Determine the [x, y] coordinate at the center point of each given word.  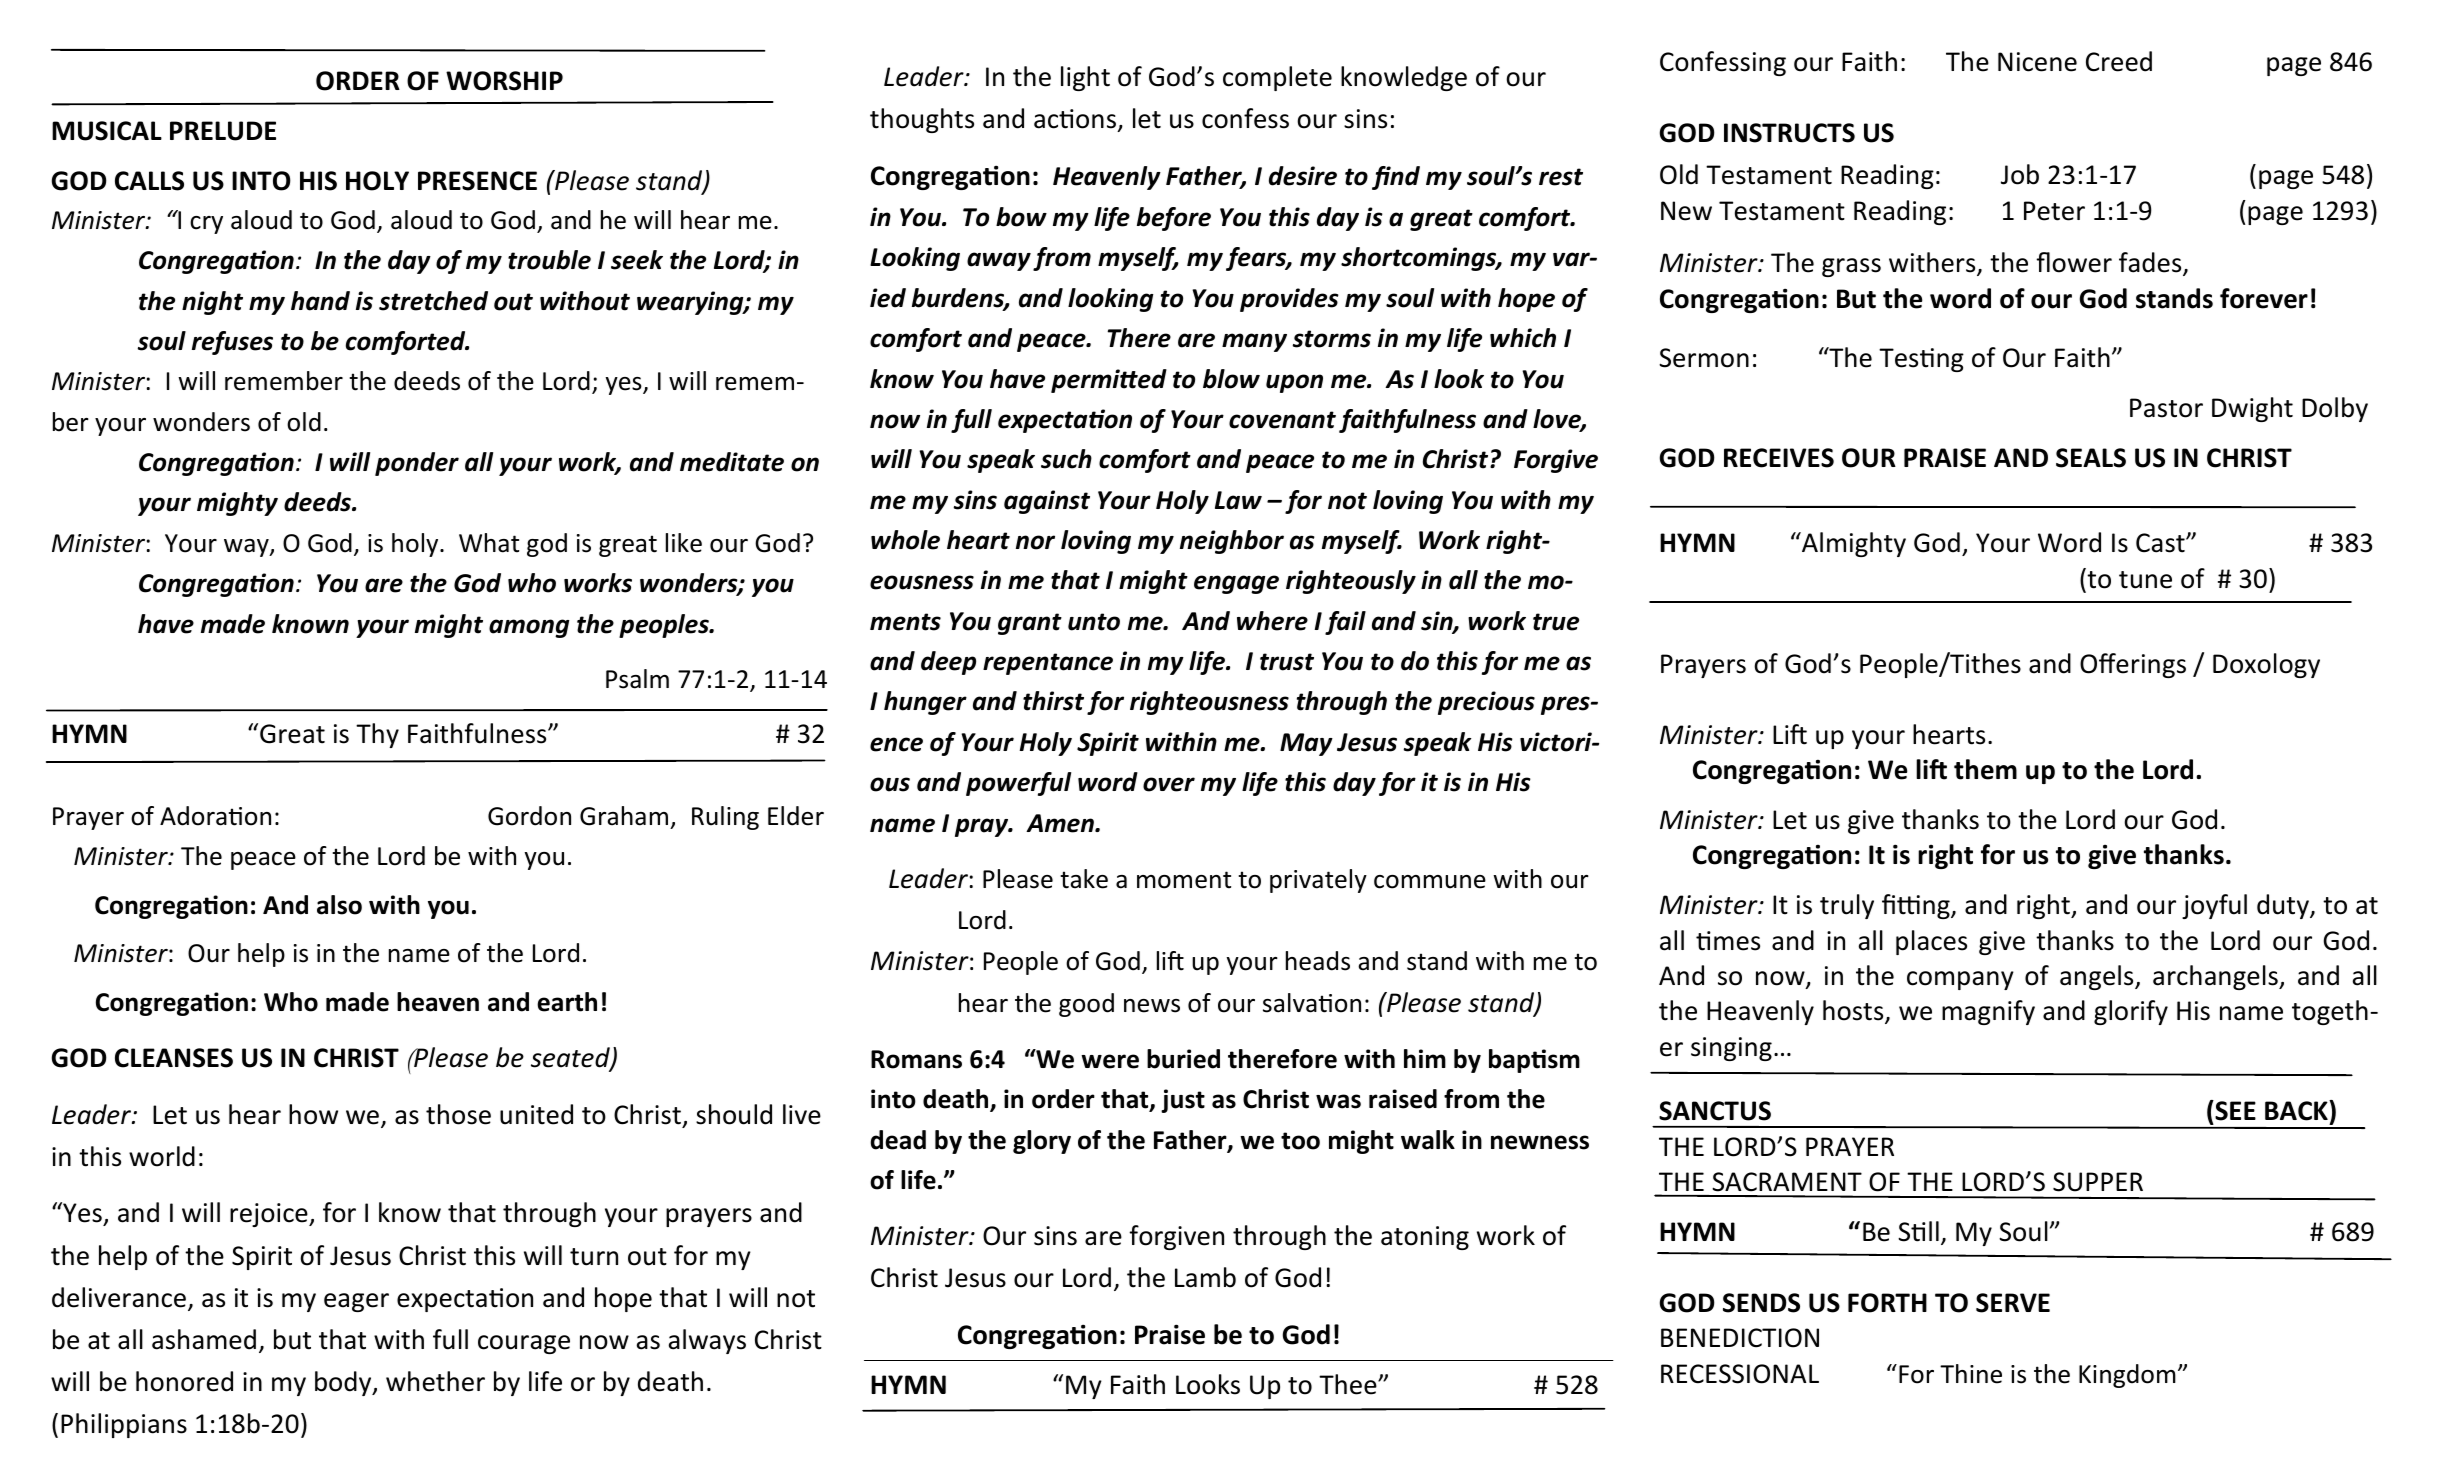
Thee [1349, 1384]
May [1306, 744]
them [1985, 769]
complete [1277, 78]
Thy [377, 735]
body [344, 1383]
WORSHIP [504, 81]
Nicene [2037, 62]
